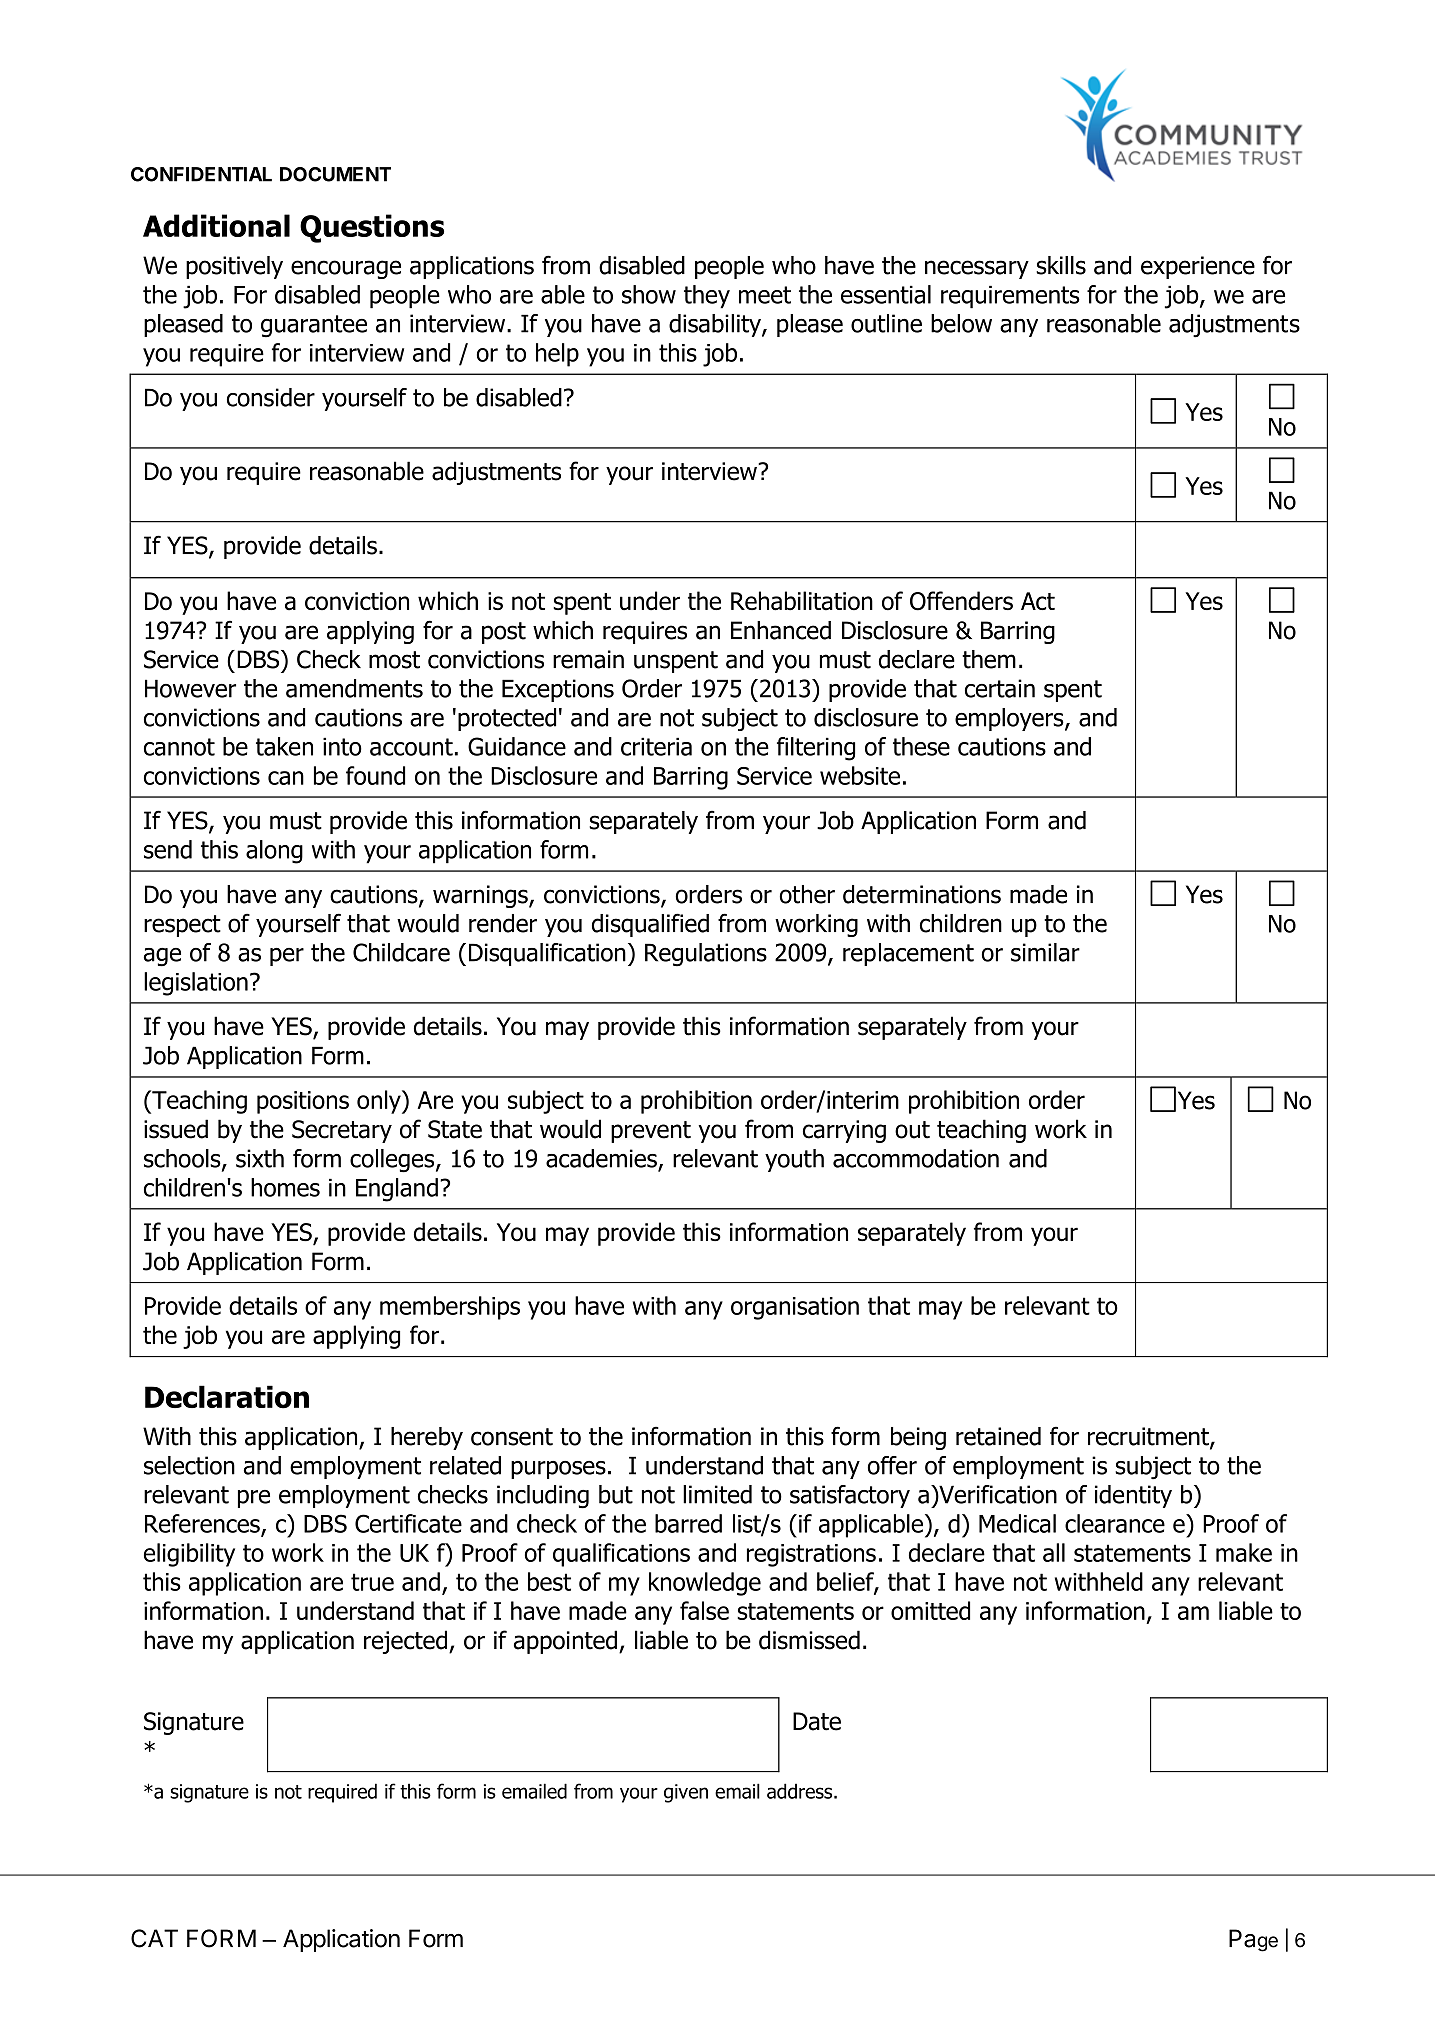 The image size is (1435, 2029). Describe the element at coordinates (707, 297) in the screenshot. I see `they` at that location.
